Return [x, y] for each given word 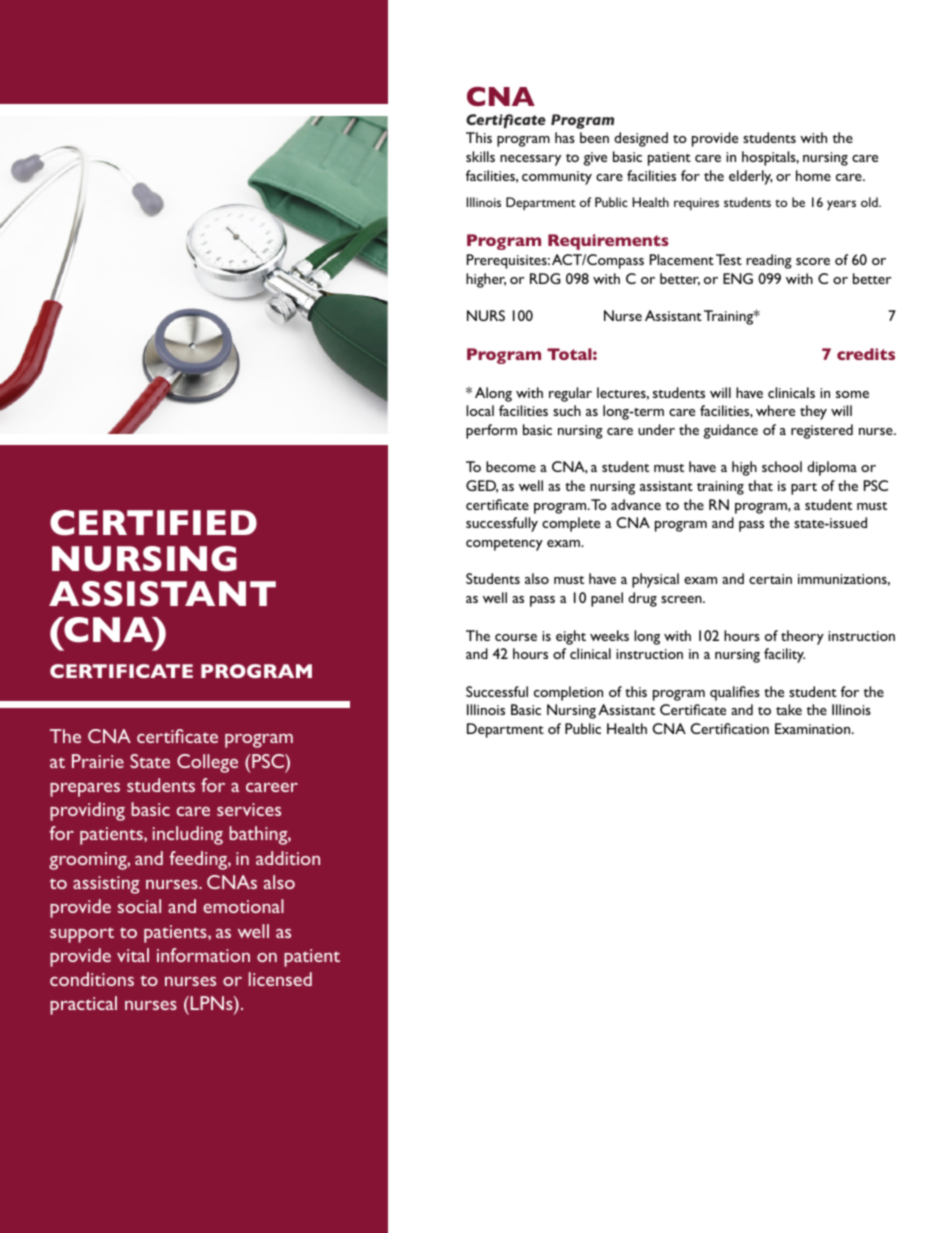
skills [480, 156]
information [203, 955]
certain [770, 579]
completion [568, 693]
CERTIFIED [153, 523]
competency [504, 545]
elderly [751, 177]
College [207, 763]
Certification [729, 728]
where [775, 410]
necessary [530, 160]
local [480, 410]
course [516, 637]
